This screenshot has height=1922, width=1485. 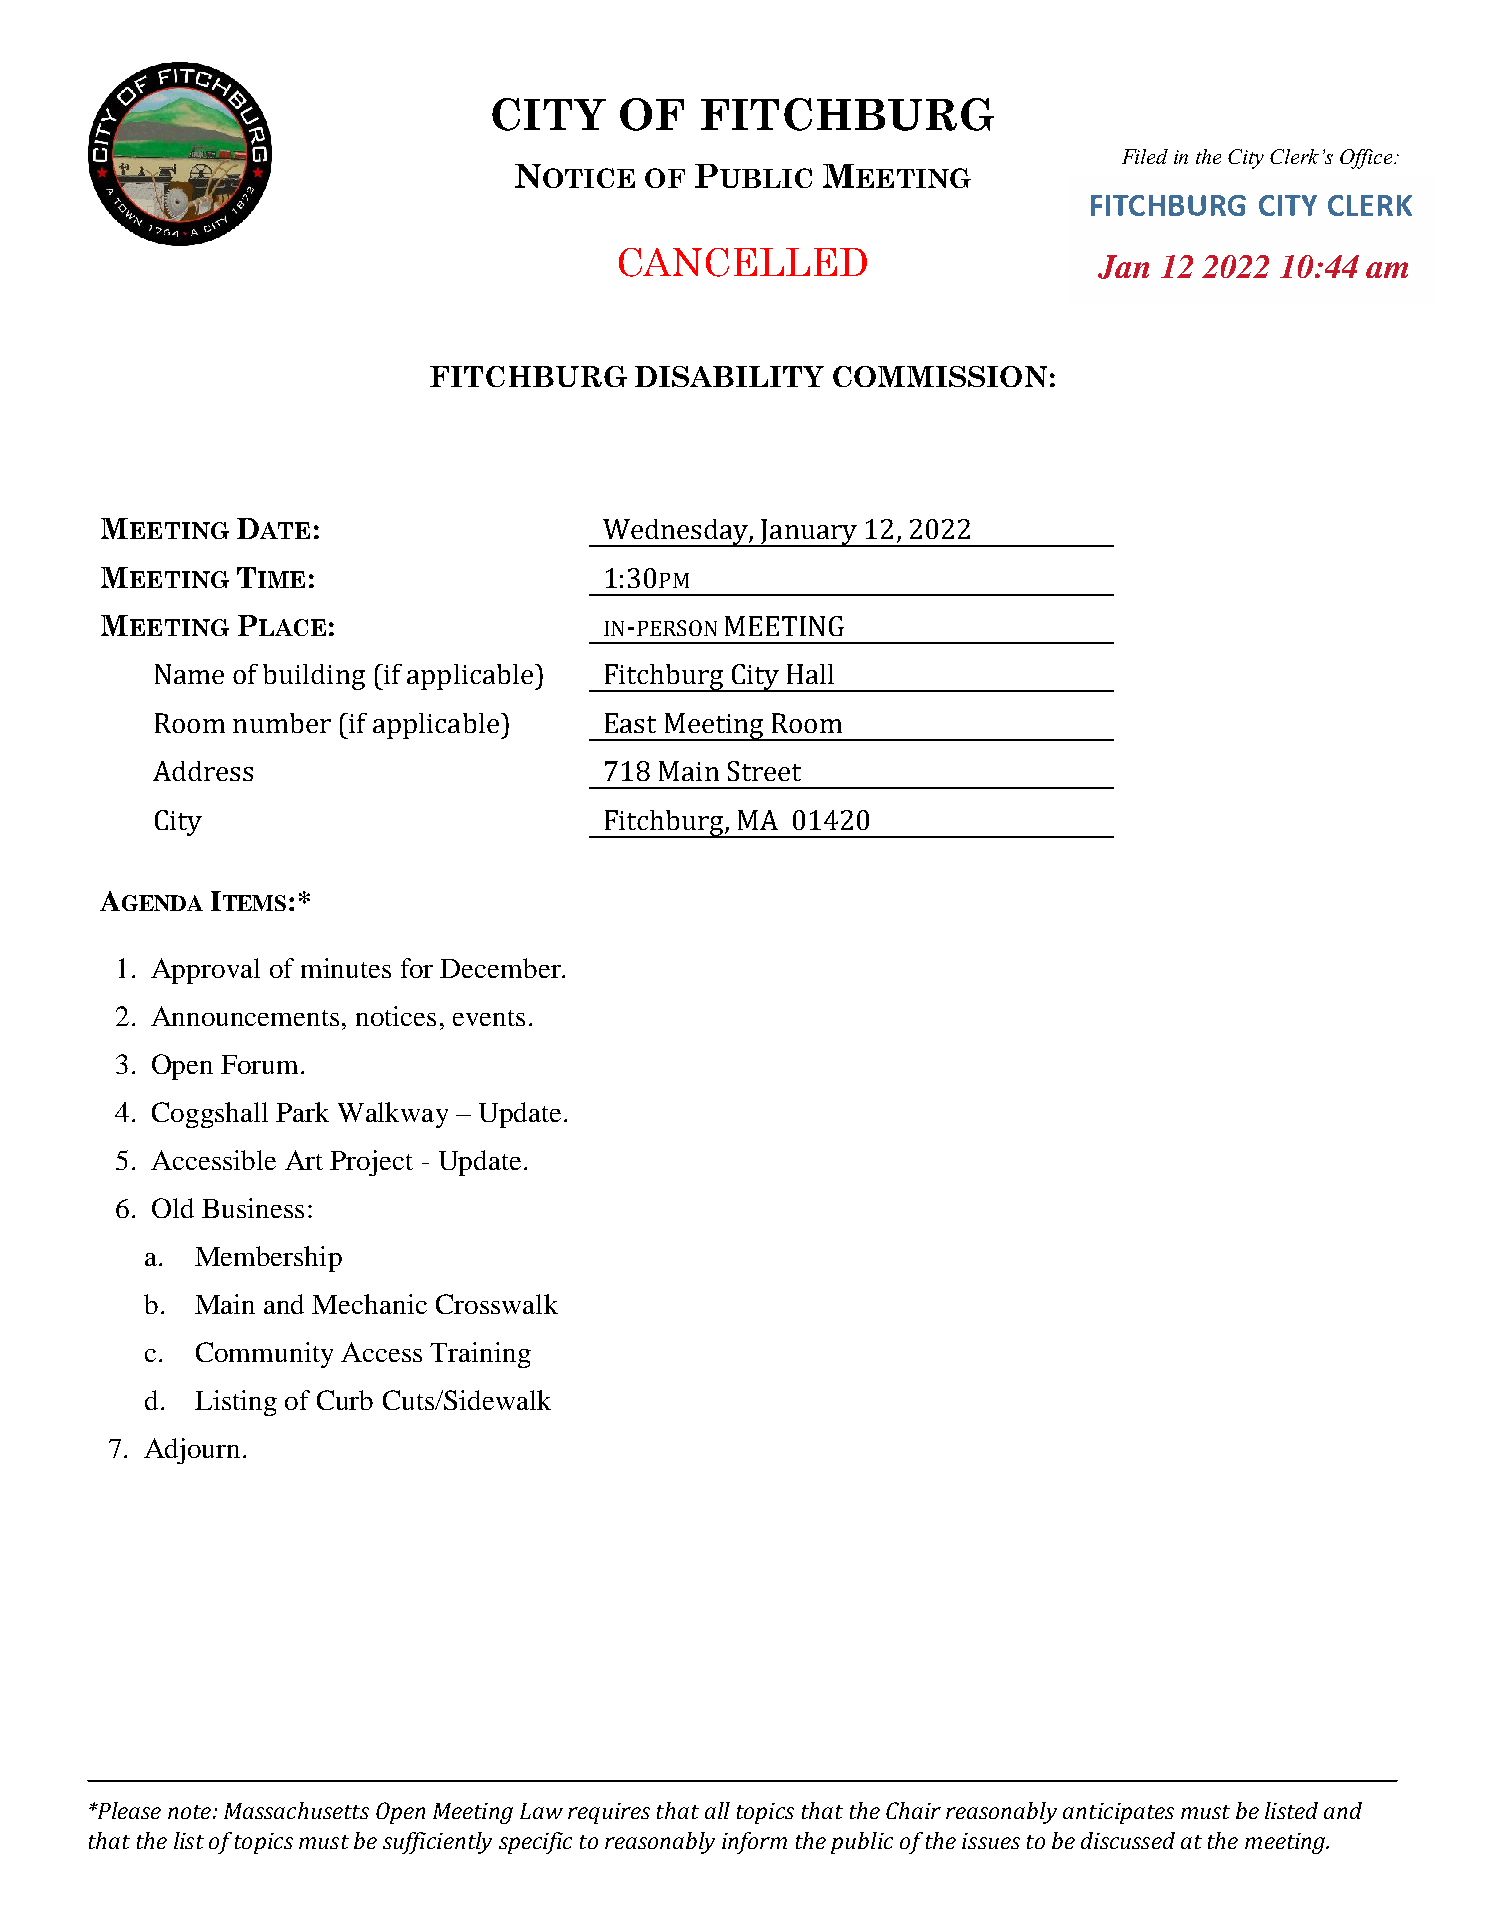 What do you see at coordinates (314, 677) in the screenshot?
I see `building` at bounding box center [314, 677].
